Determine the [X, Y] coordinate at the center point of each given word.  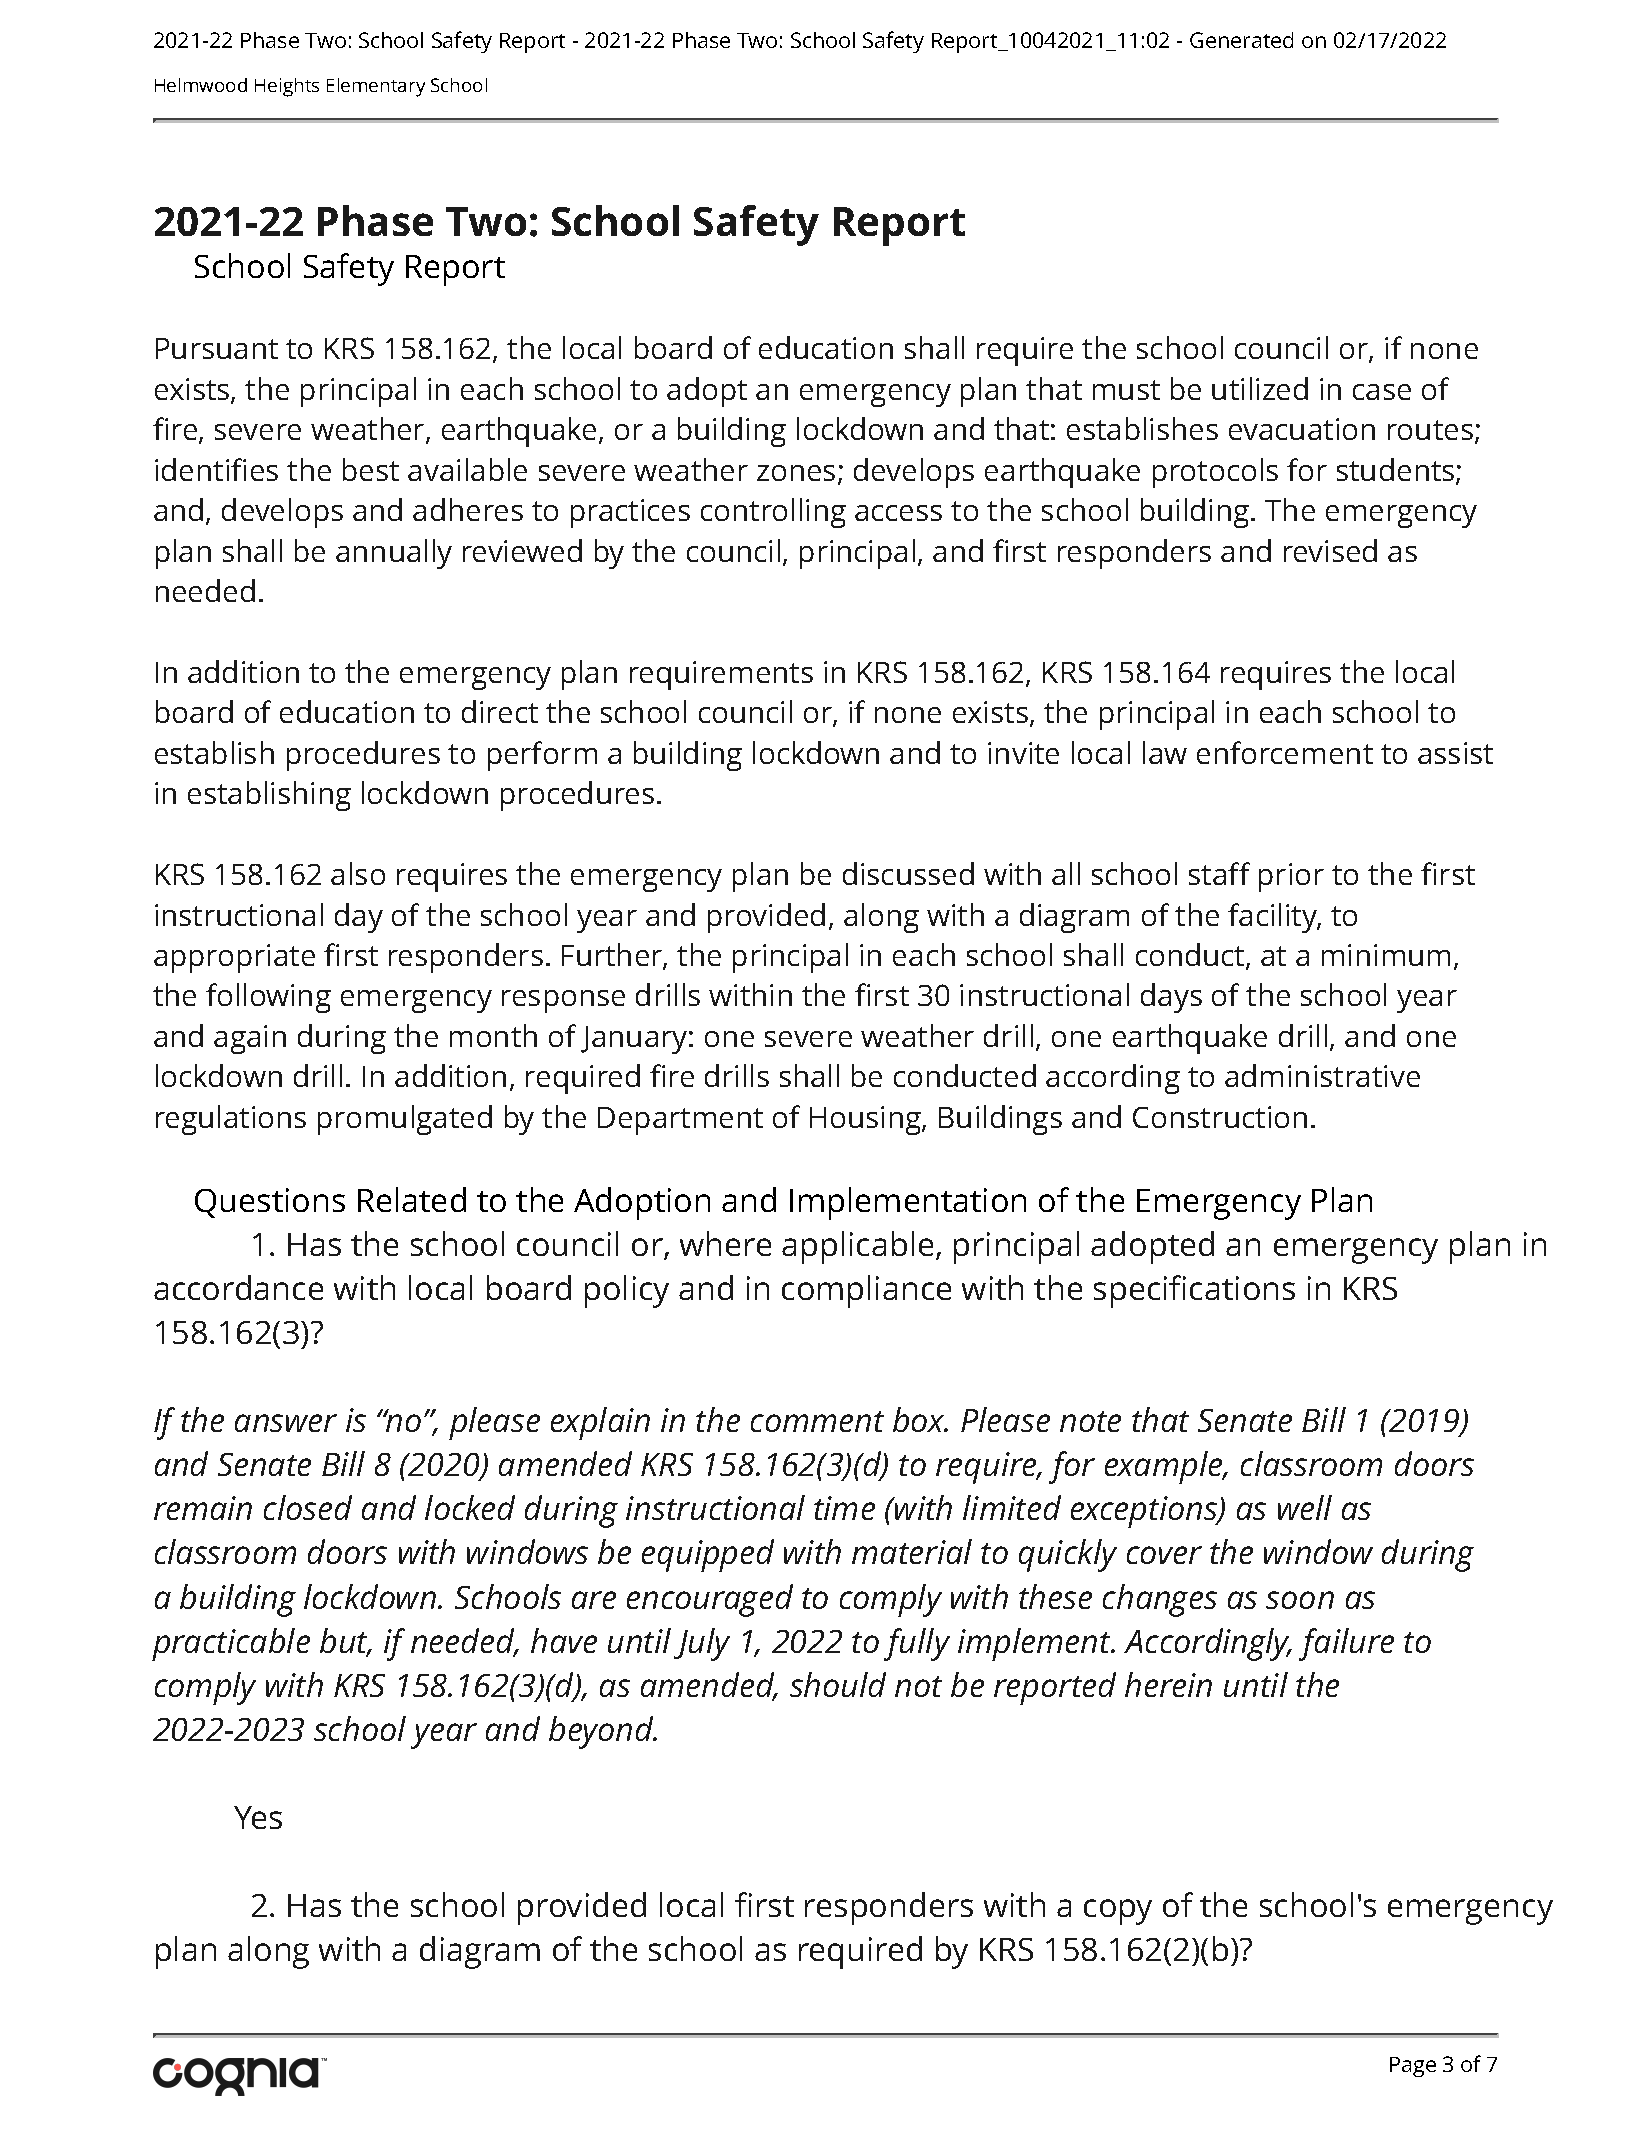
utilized [1260, 388]
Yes [258, 1817]
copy [1118, 1912]
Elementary [376, 87]
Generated [1241, 40]
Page [1413, 2067]
